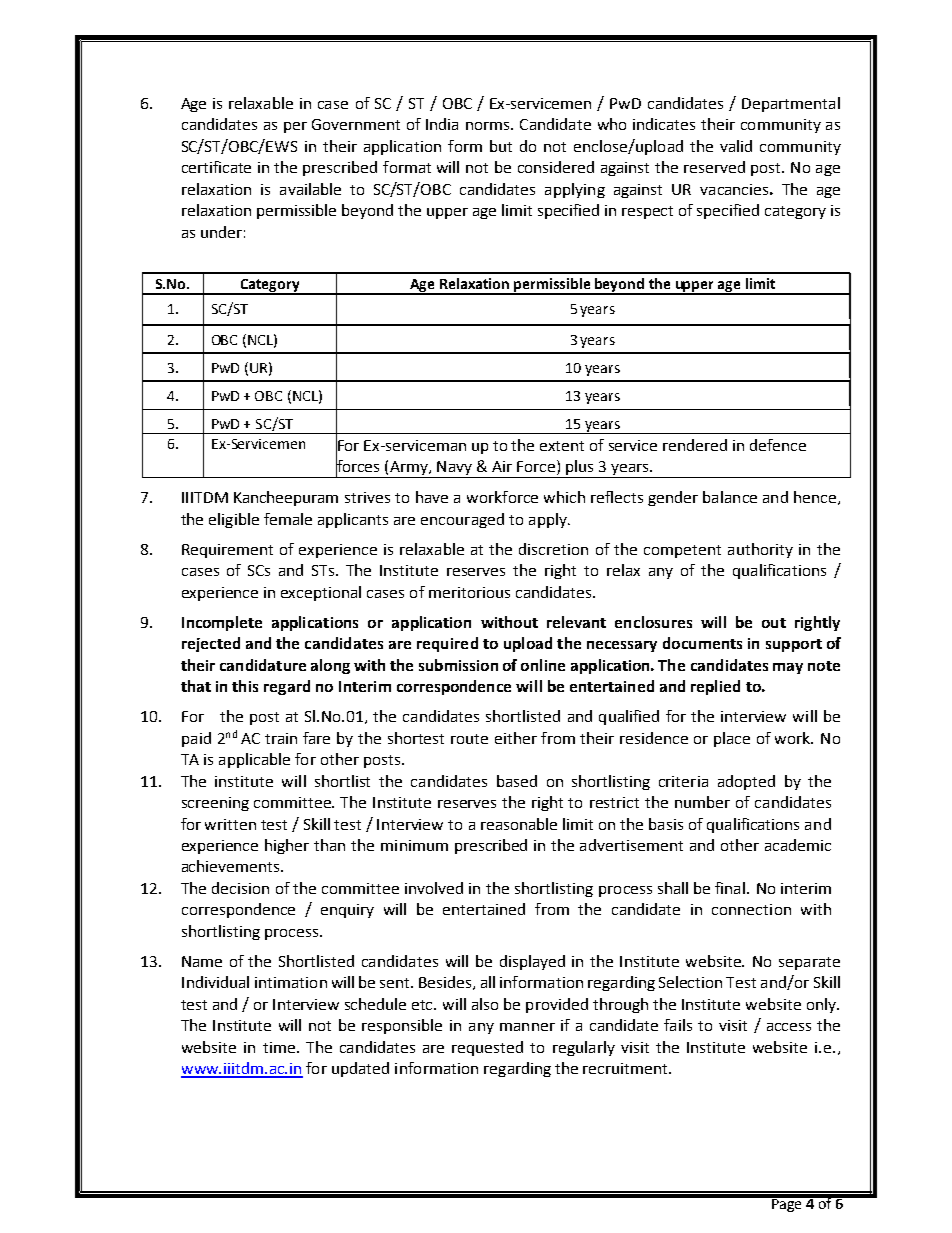  I want to click on place, so click(732, 739).
